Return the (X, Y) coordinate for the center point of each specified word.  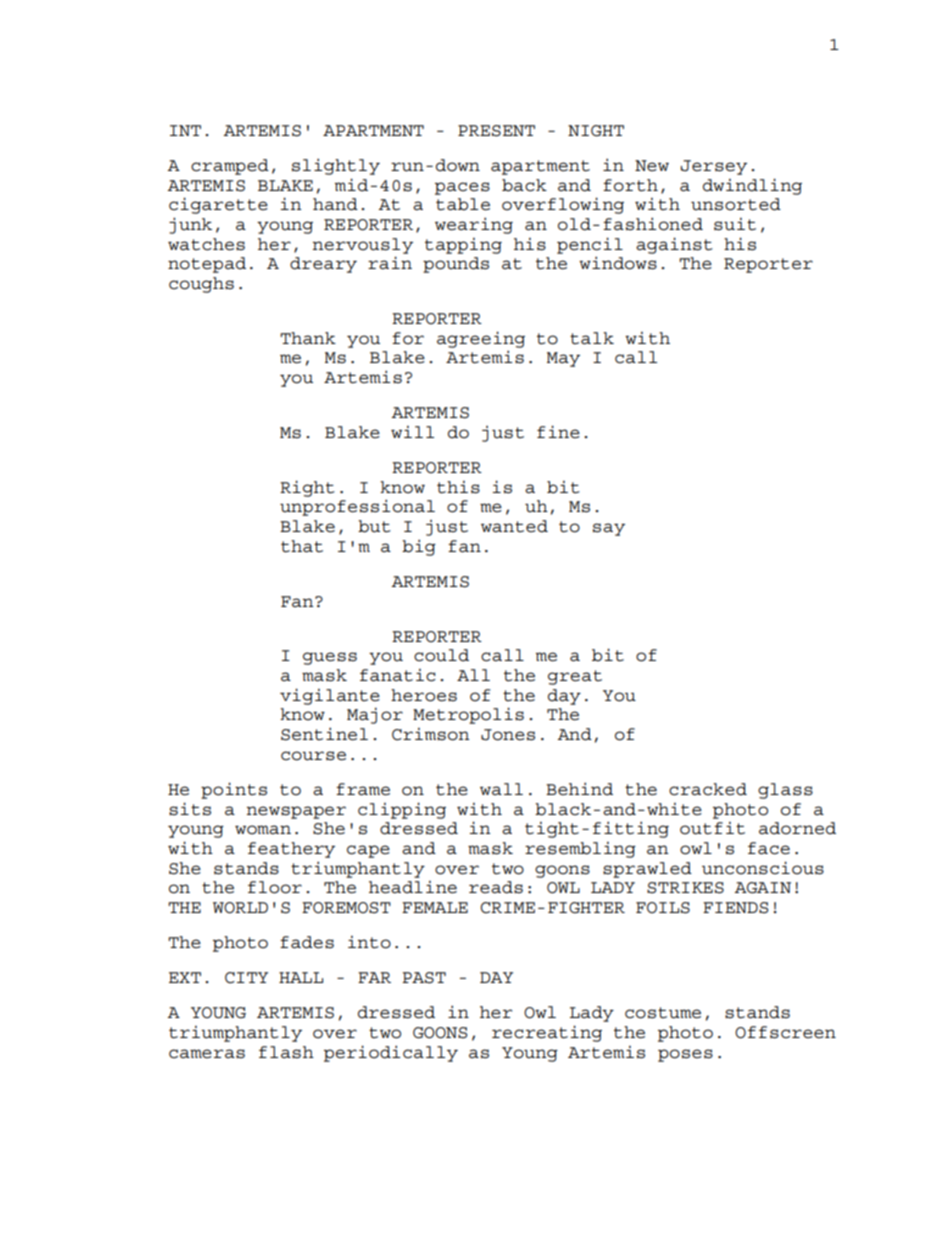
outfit (712, 828)
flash (286, 1052)
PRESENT (496, 131)
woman (263, 830)
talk (592, 338)
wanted (514, 526)
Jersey (714, 167)
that (302, 546)
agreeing (481, 339)
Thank (308, 338)
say (609, 529)
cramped (230, 167)
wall (501, 789)
